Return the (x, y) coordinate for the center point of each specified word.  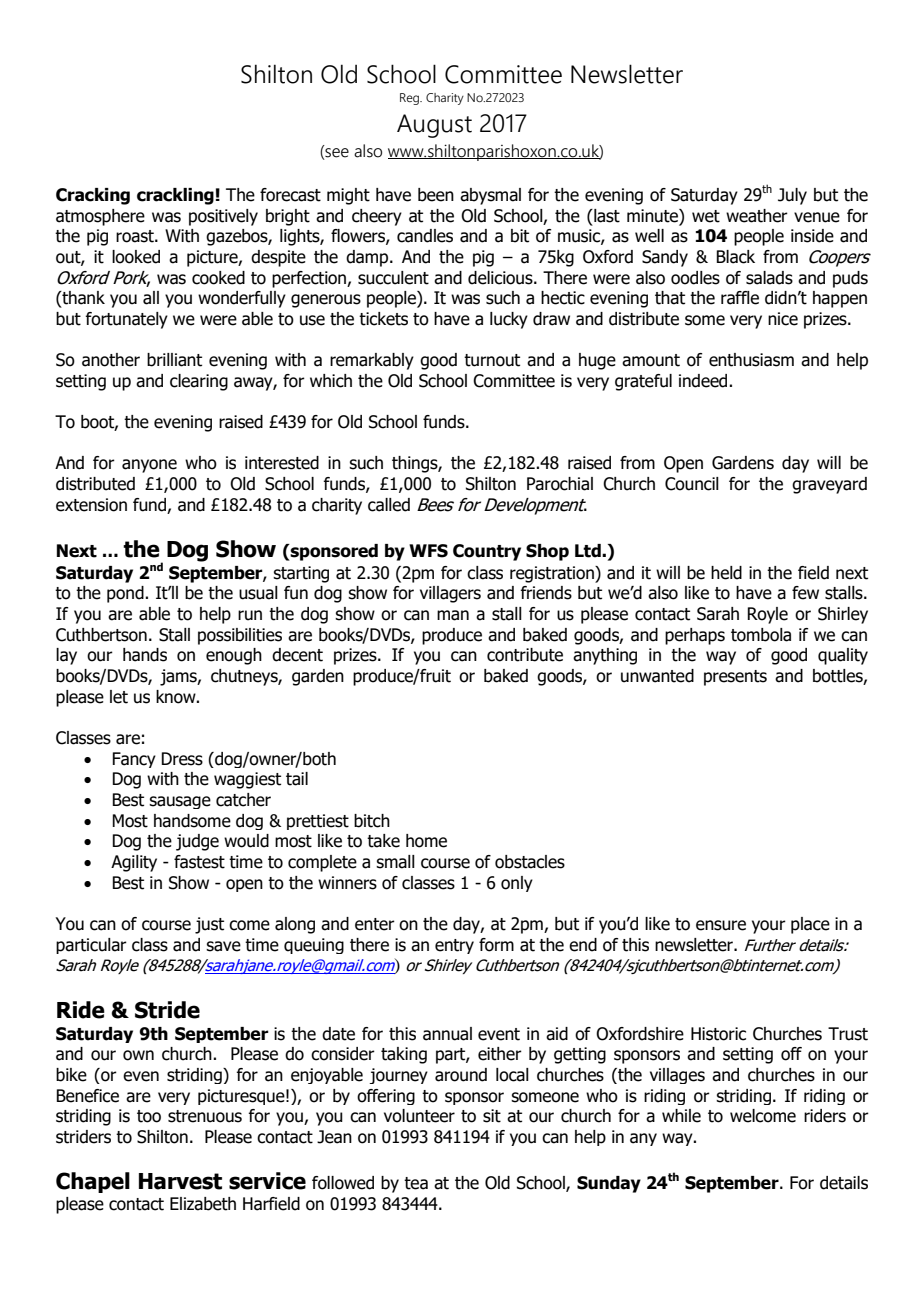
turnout (492, 360)
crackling (175, 196)
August (434, 126)
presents (735, 678)
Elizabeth (203, 1204)
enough (234, 656)
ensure (721, 925)
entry (454, 946)
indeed (704, 381)
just (209, 925)
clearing (199, 382)
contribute (525, 655)
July (792, 196)
